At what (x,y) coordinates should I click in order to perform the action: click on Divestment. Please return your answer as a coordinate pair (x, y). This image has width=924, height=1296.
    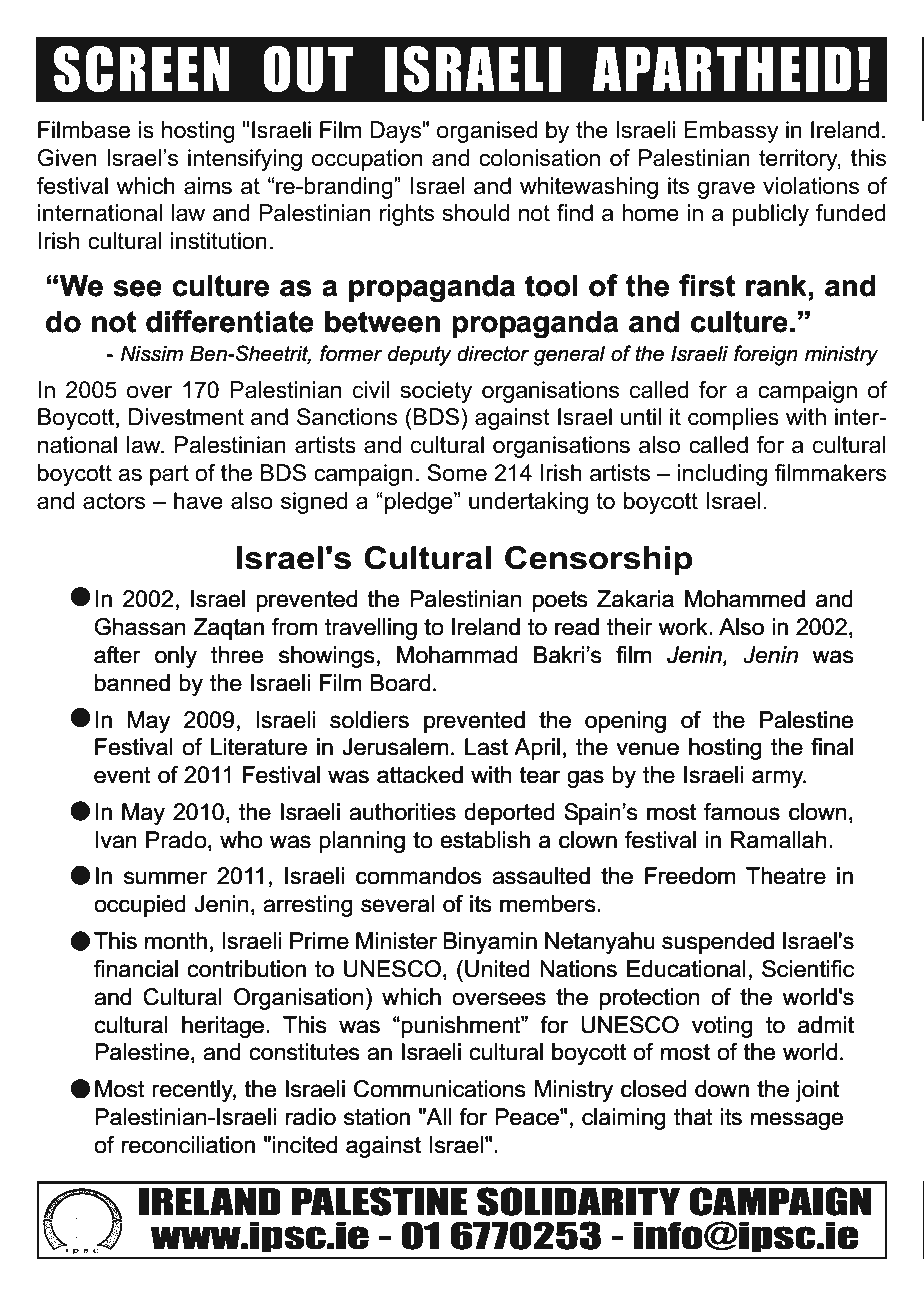
    Looking at the image, I should click on (186, 417).
